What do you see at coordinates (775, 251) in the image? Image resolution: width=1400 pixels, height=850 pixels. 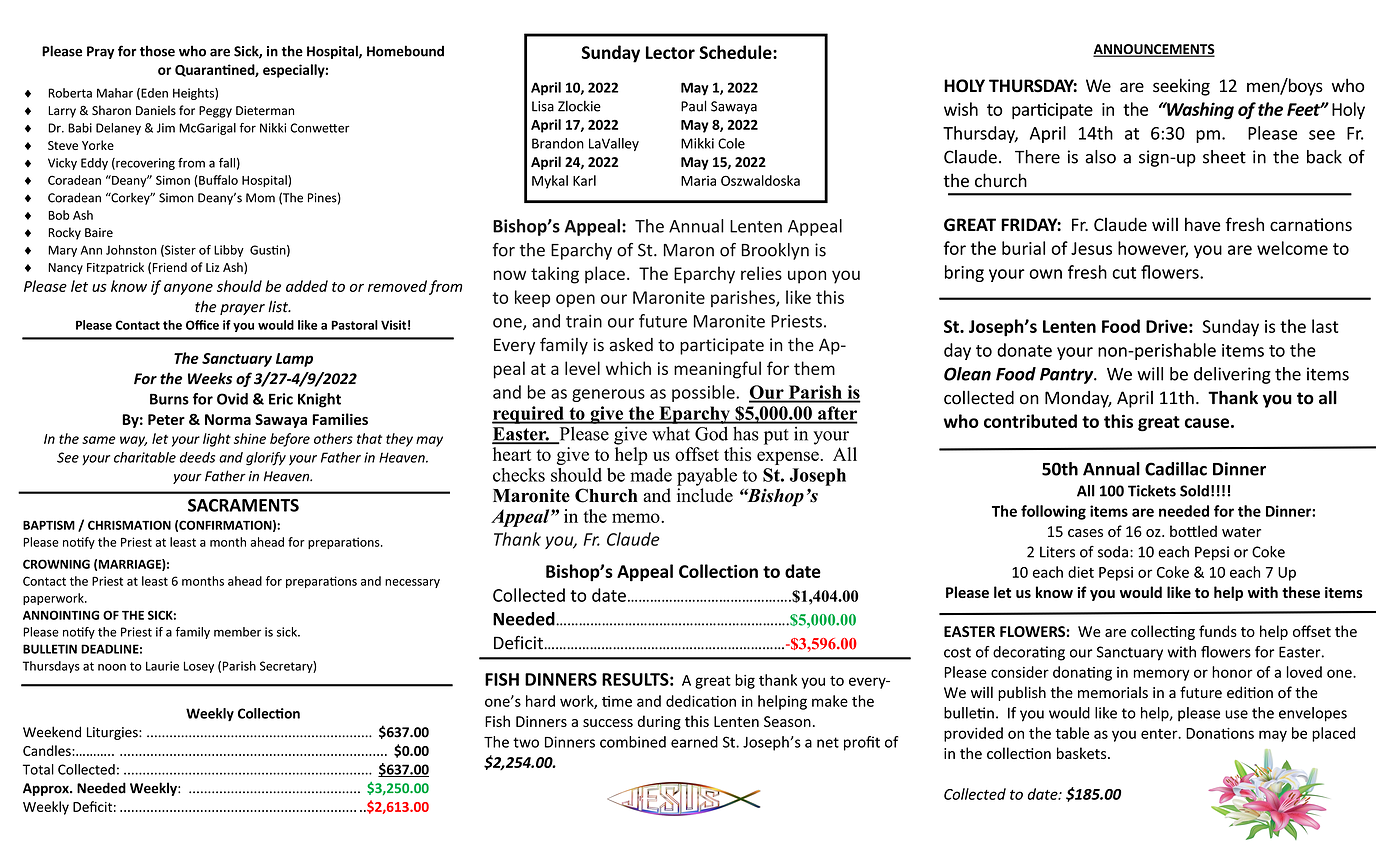 I see `Brooklyn` at bounding box center [775, 251].
